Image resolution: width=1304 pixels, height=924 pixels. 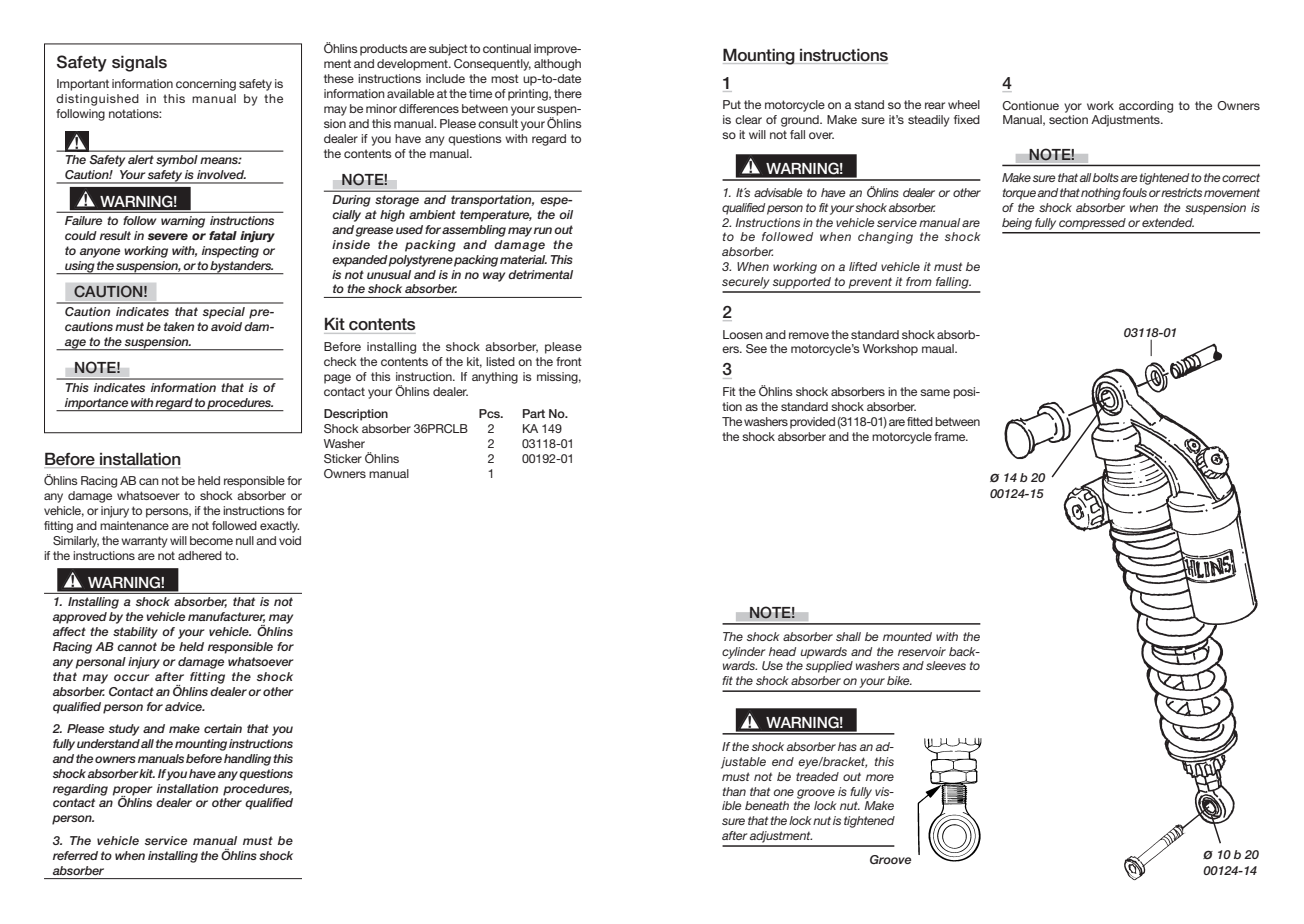 What do you see at coordinates (132, 791) in the screenshot?
I see `proper` at bounding box center [132, 791].
